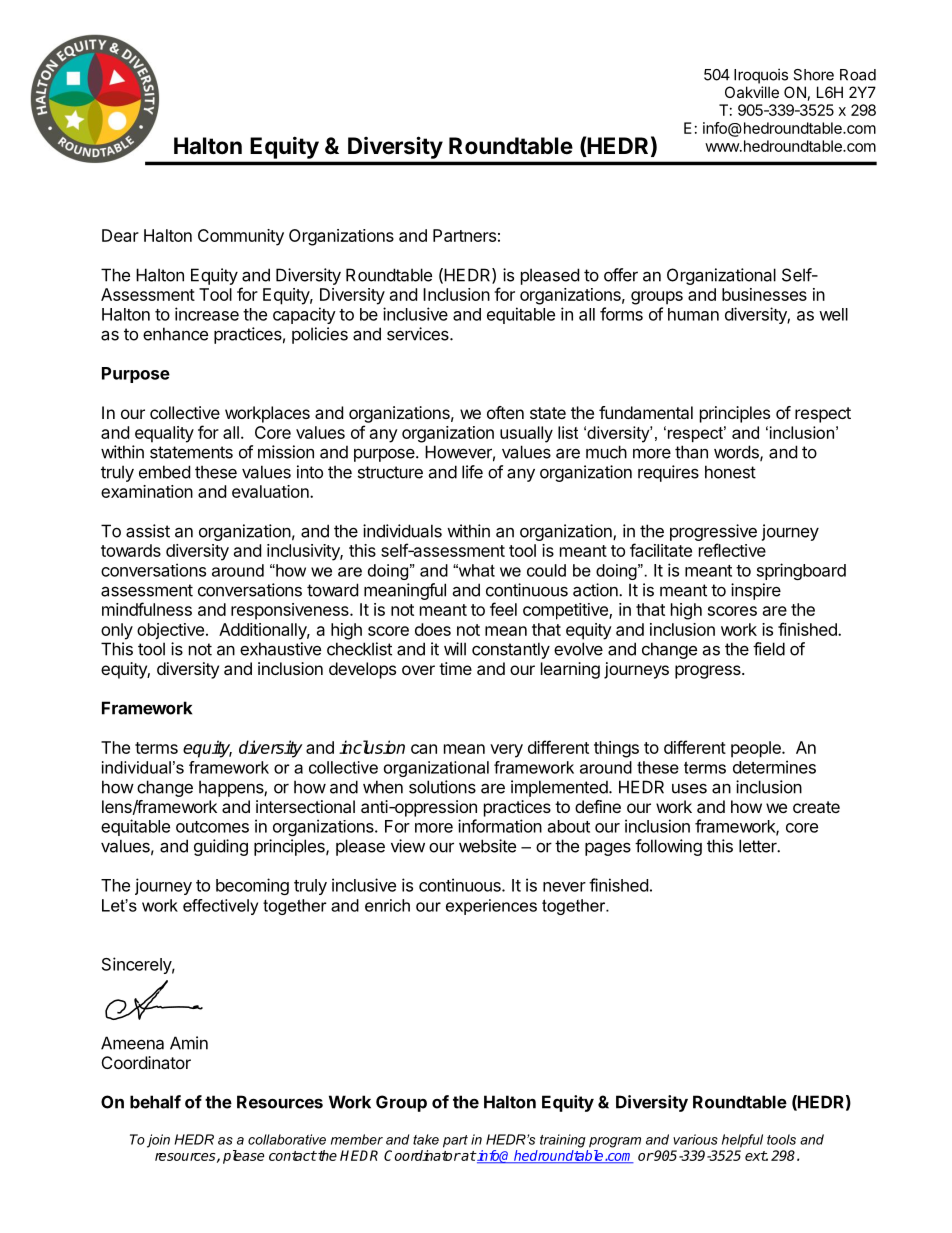 This screenshot has width=952, height=1233. I want to click on honest, so click(730, 472).
